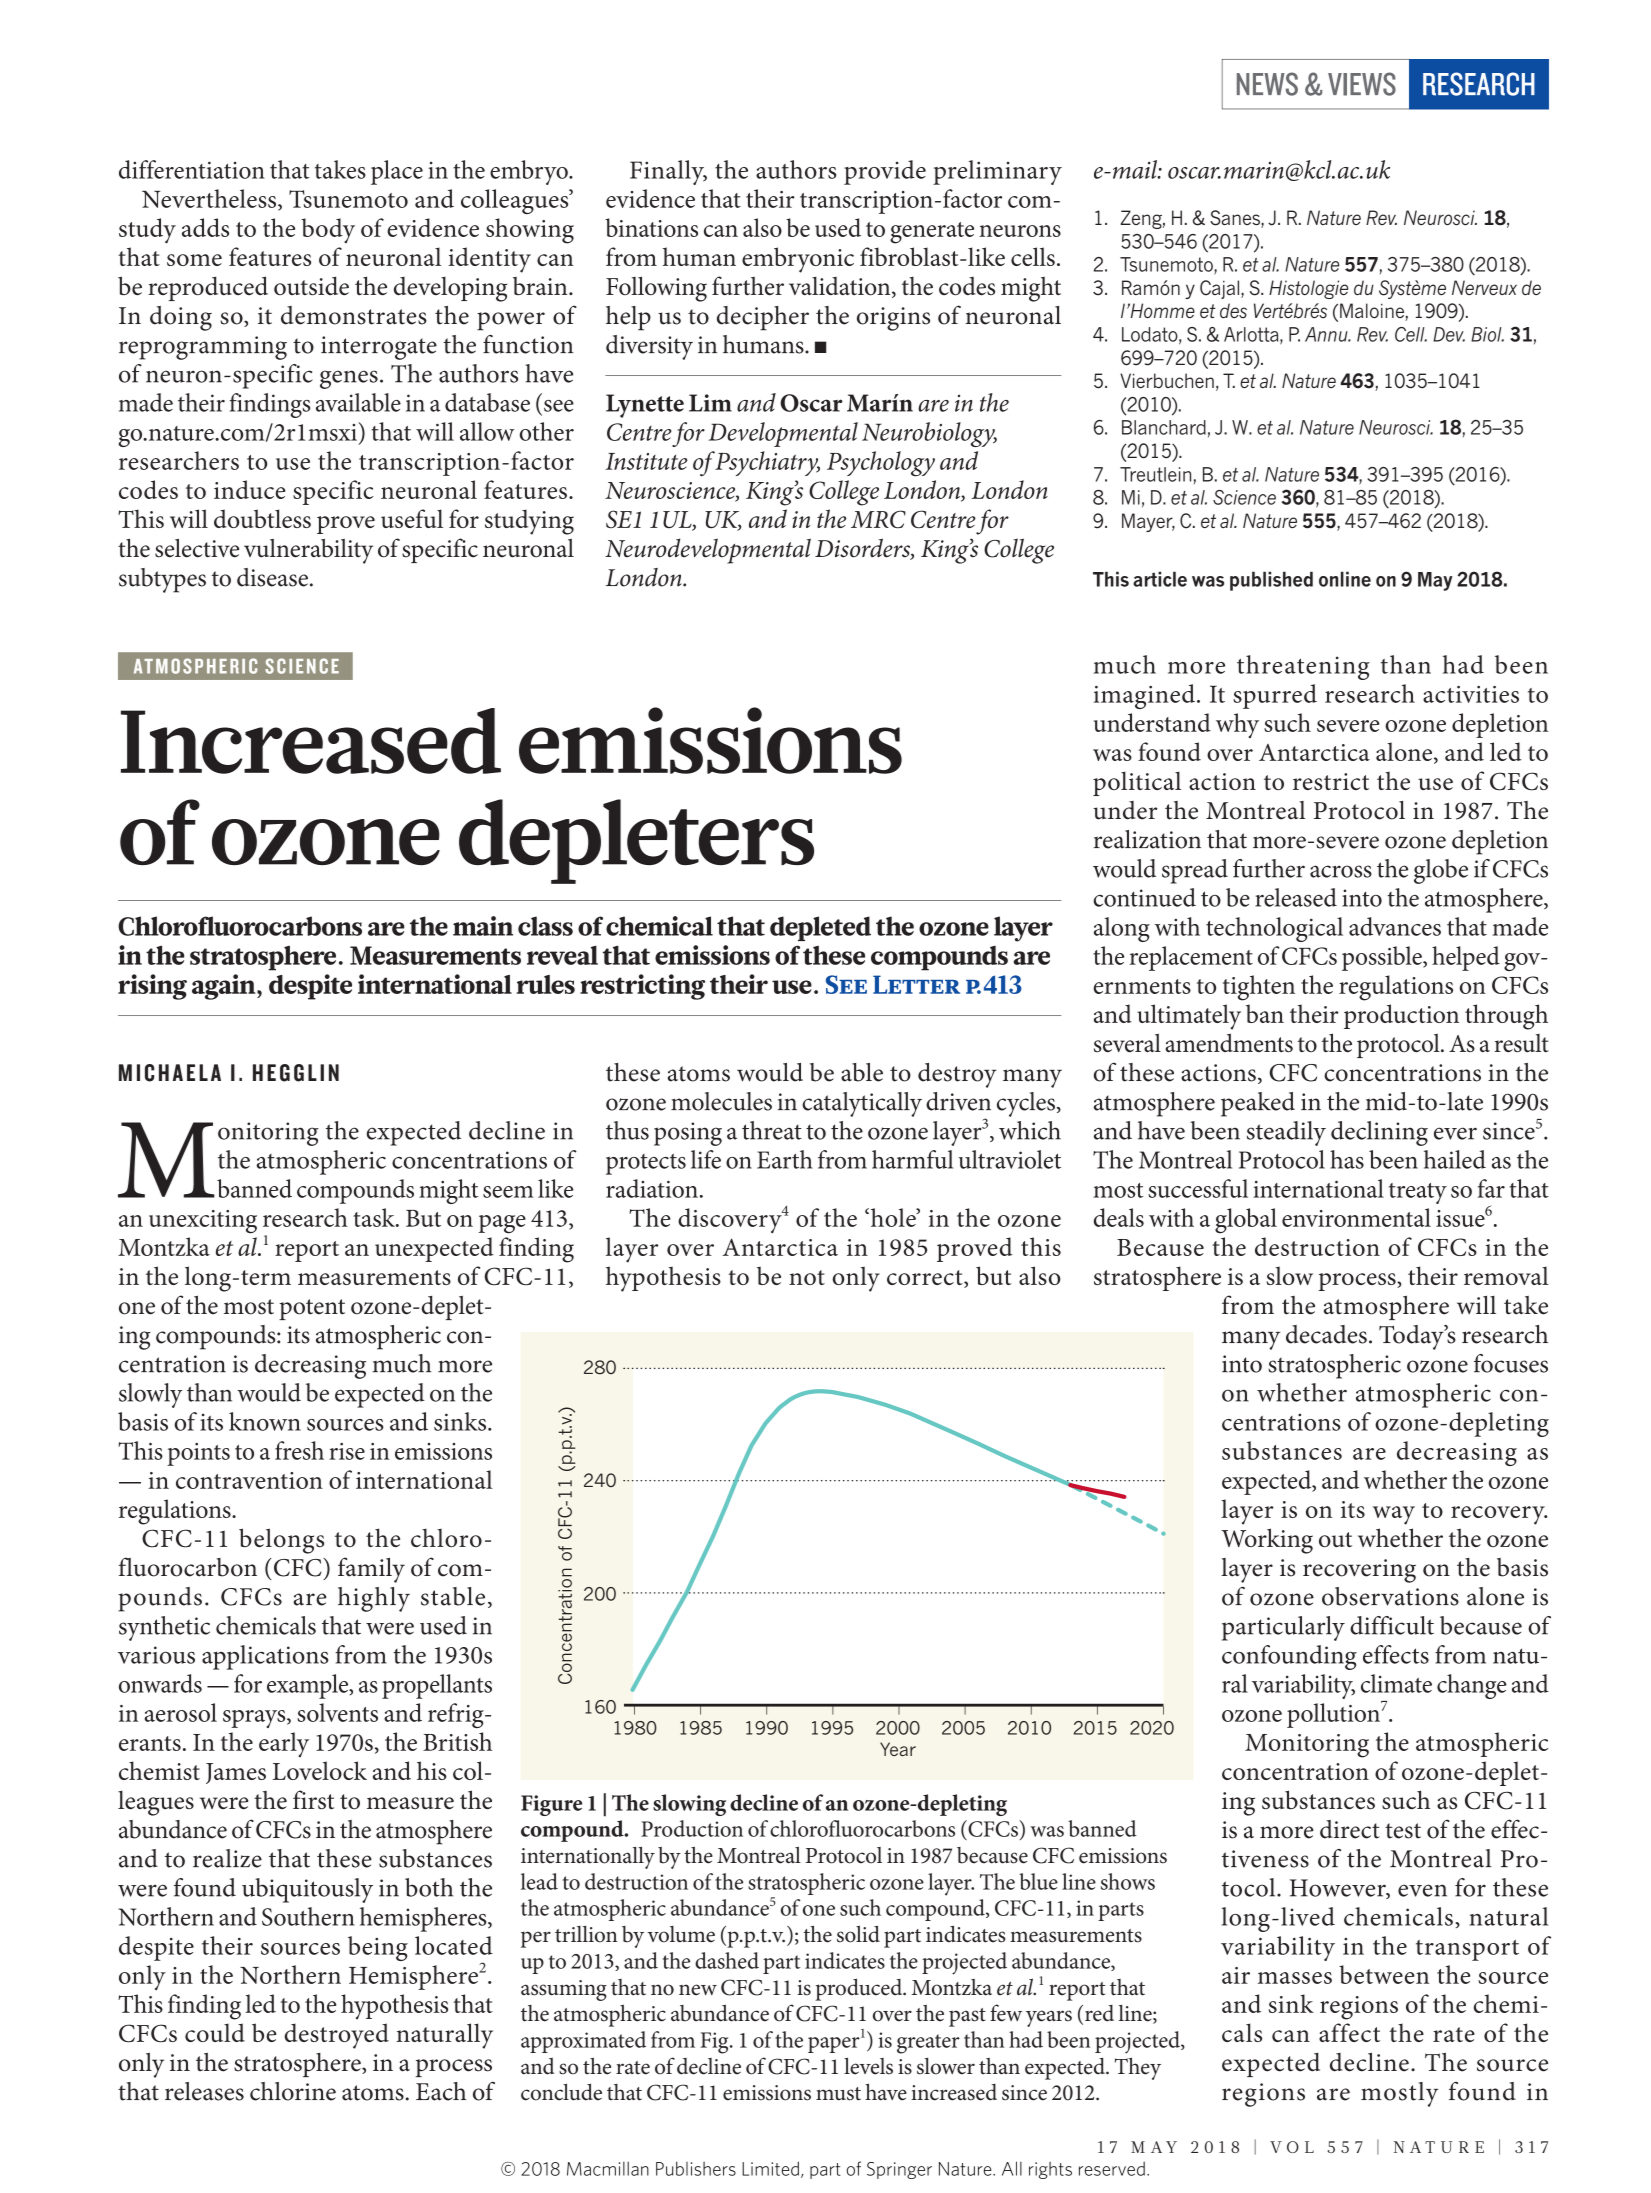 The image size is (1651, 2193). Describe the element at coordinates (885, 172) in the image. I see `provide` at that location.
